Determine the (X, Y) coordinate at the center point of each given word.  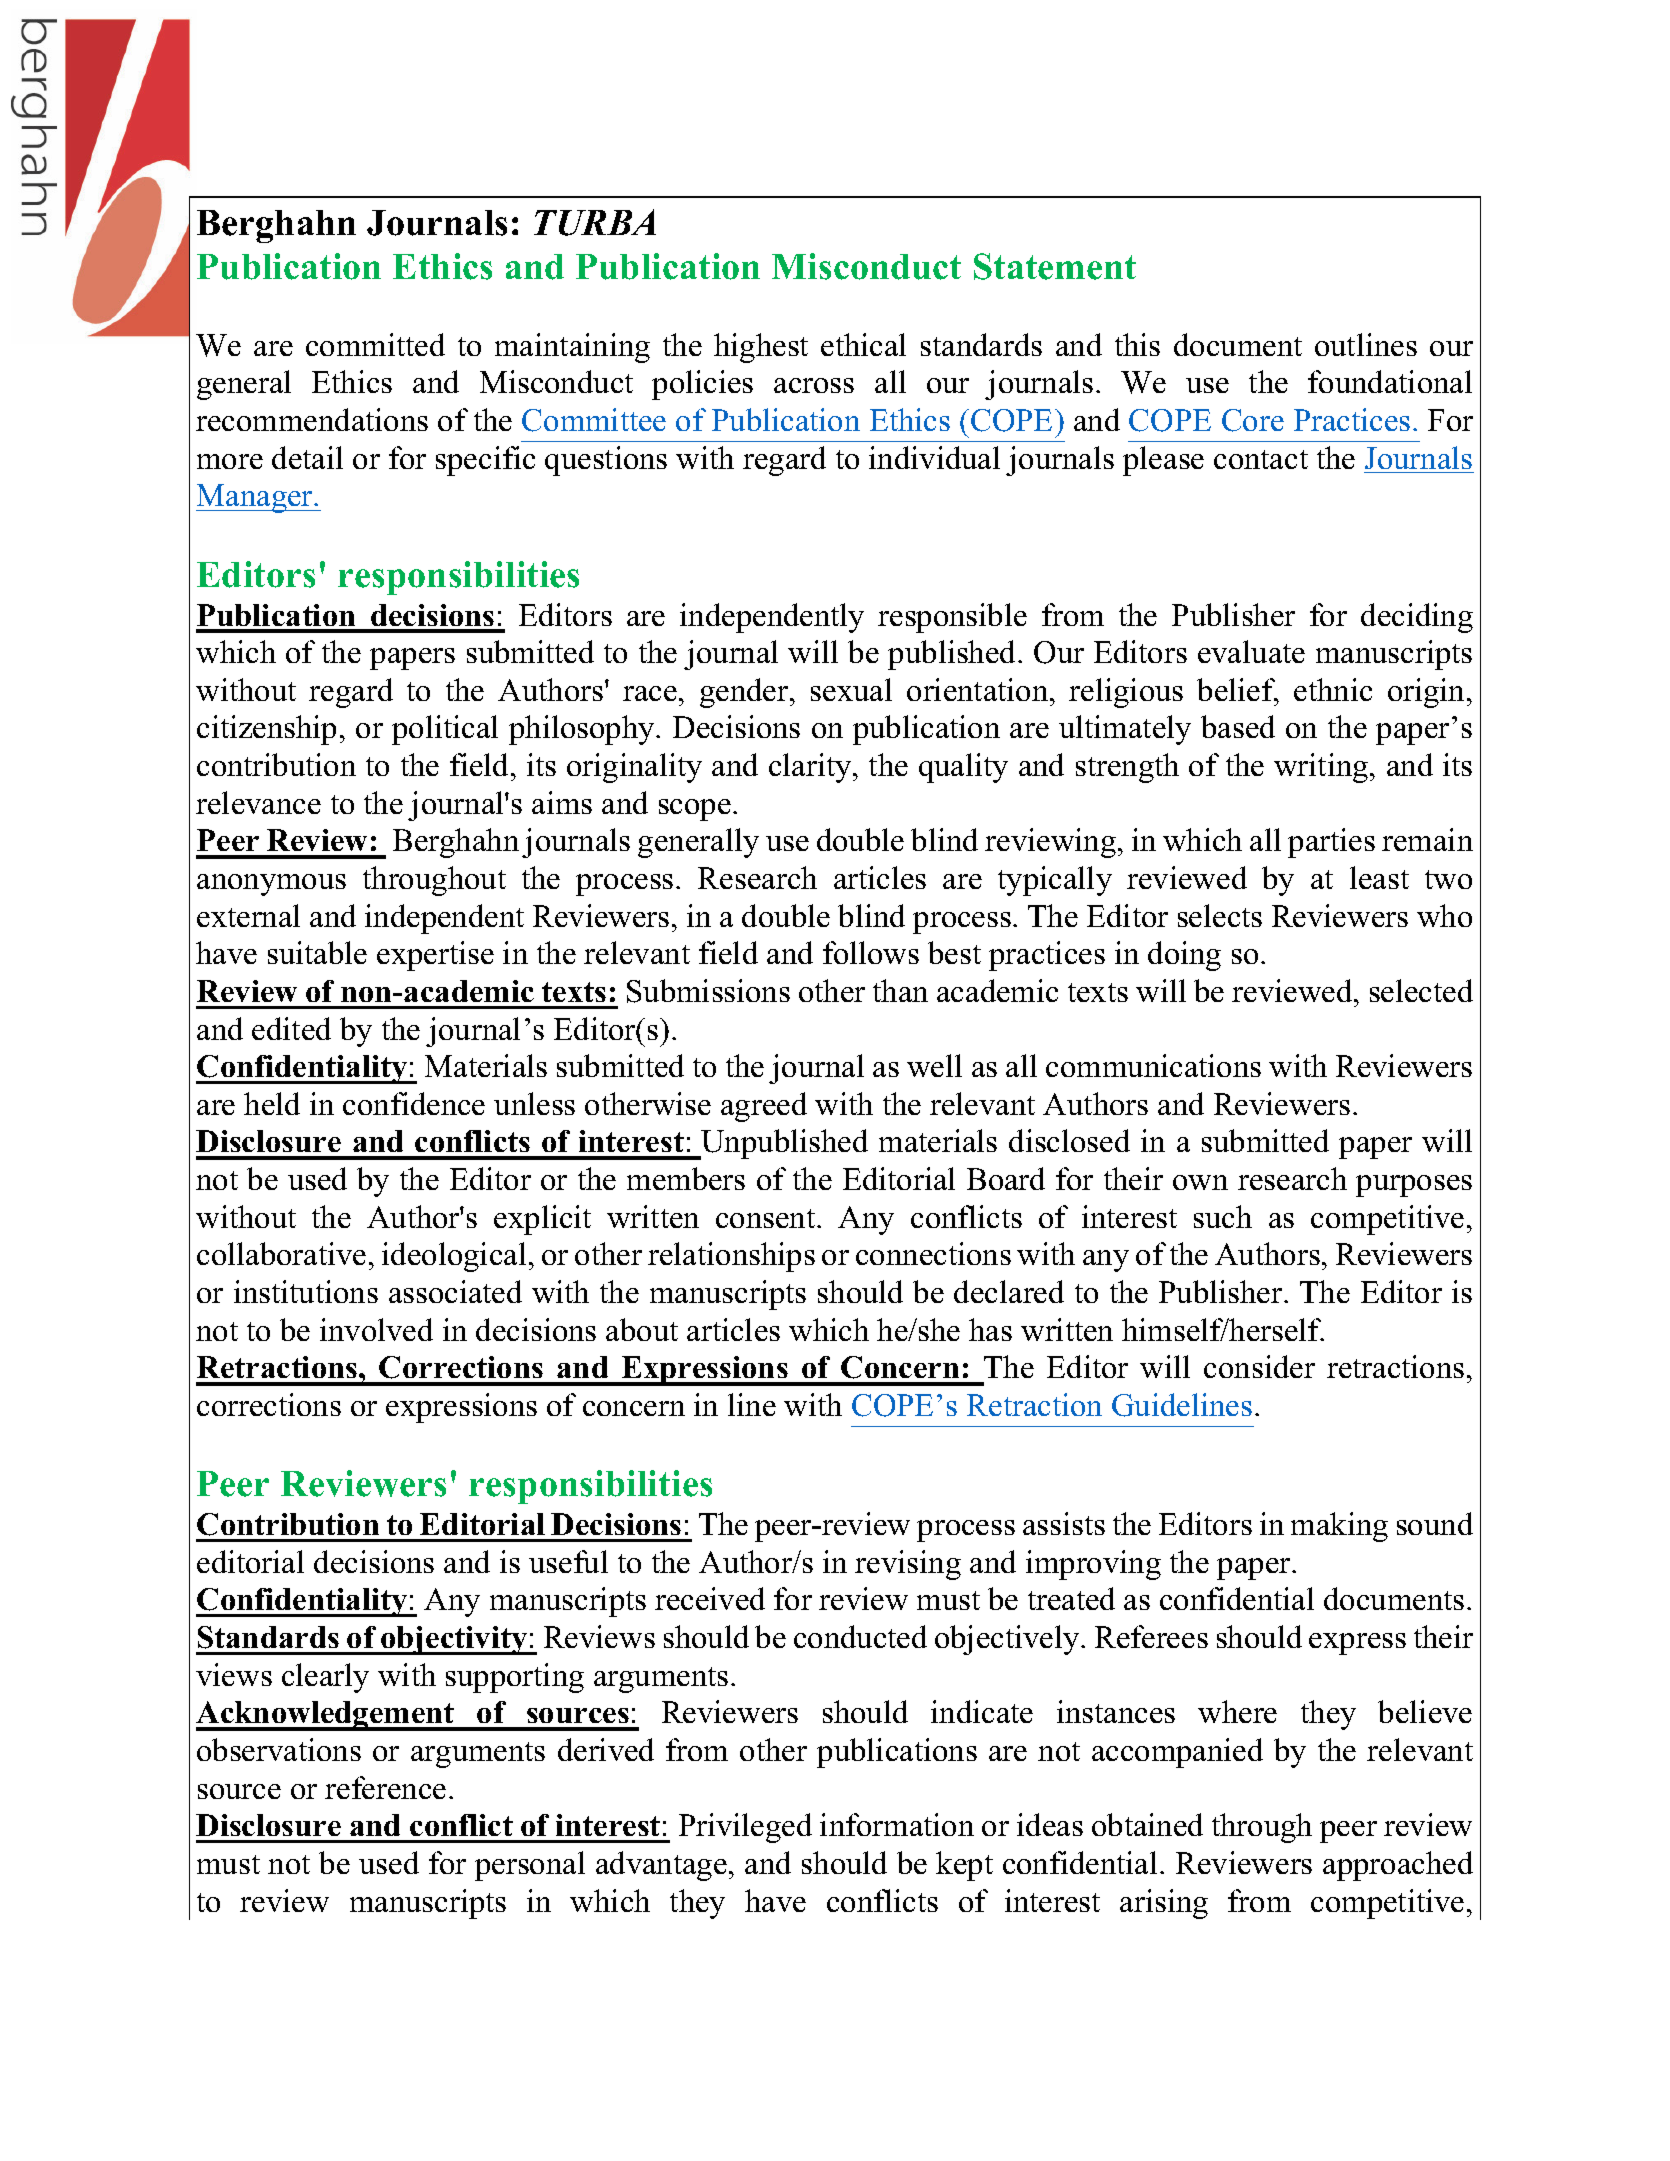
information (897, 1824)
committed (375, 344)
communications (1153, 1065)
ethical (863, 344)
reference (385, 1787)
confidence (414, 1103)
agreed (764, 1107)
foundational (1390, 381)
